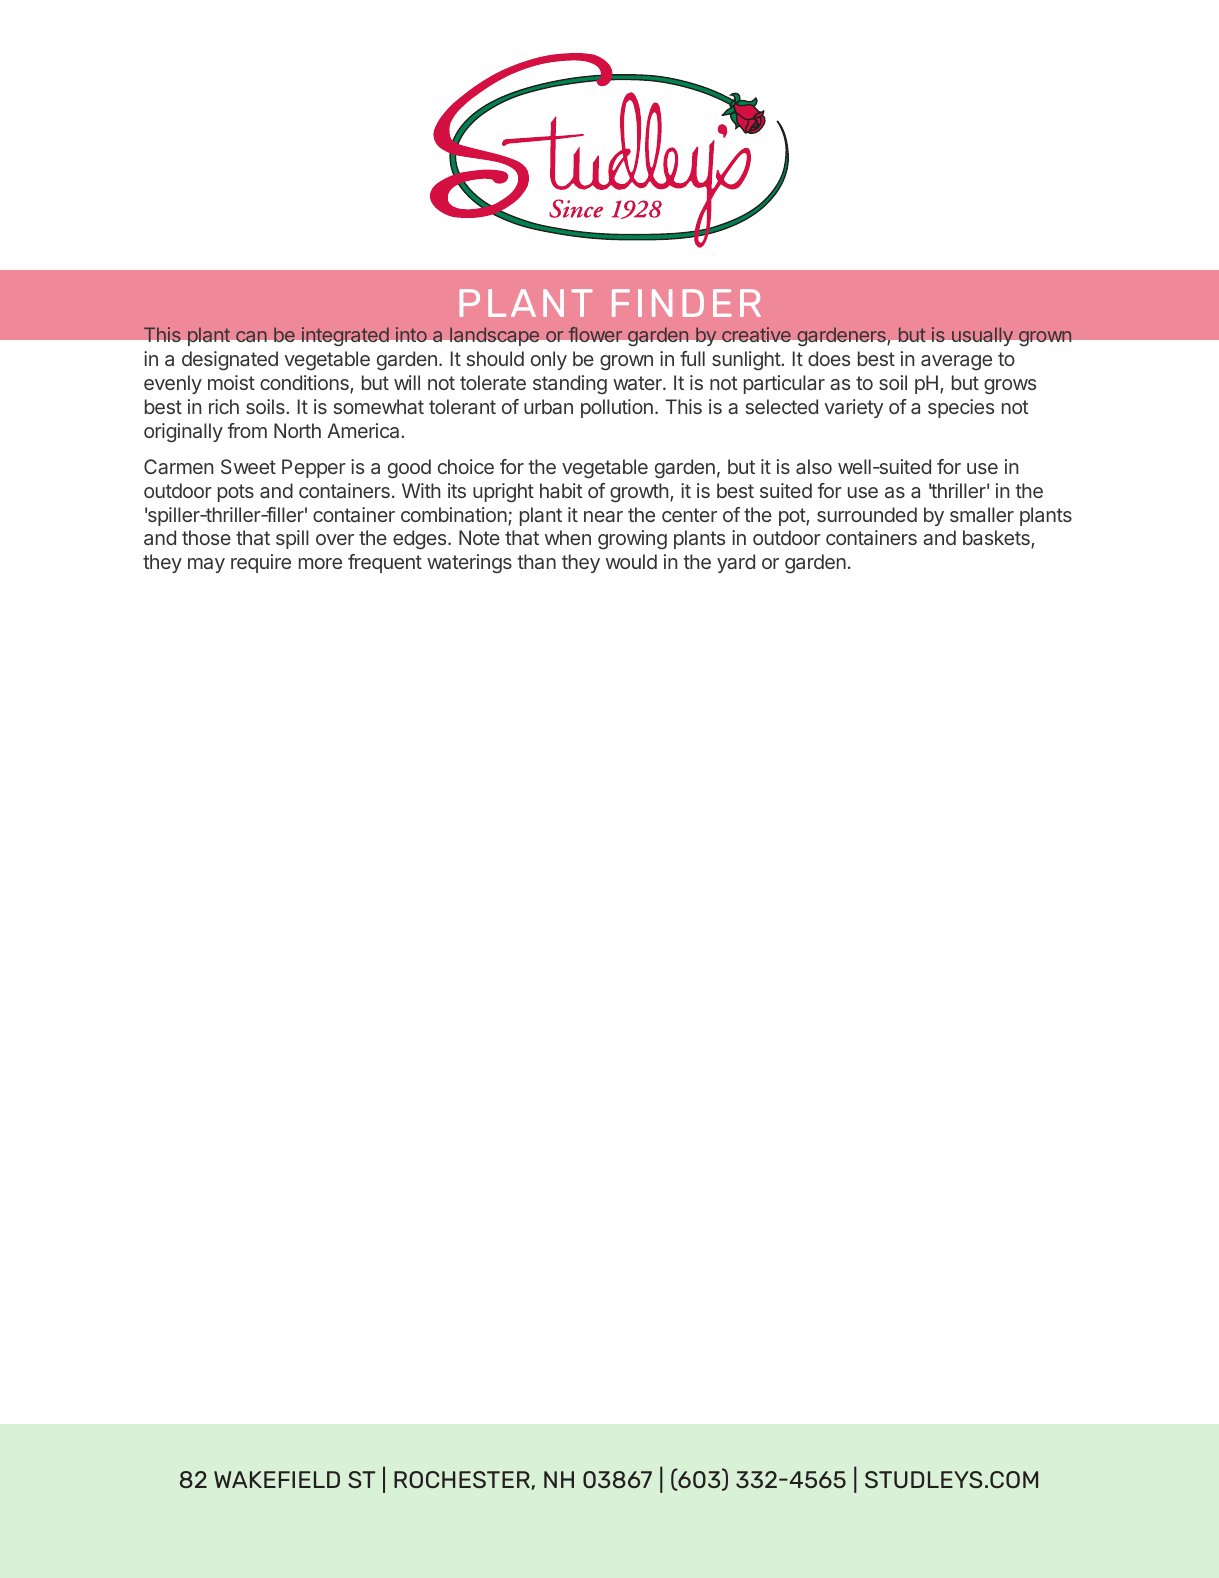 The image size is (1219, 1578). What do you see at coordinates (462, 1479) in the image?
I see `ROCHESTER` at bounding box center [462, 1479].
